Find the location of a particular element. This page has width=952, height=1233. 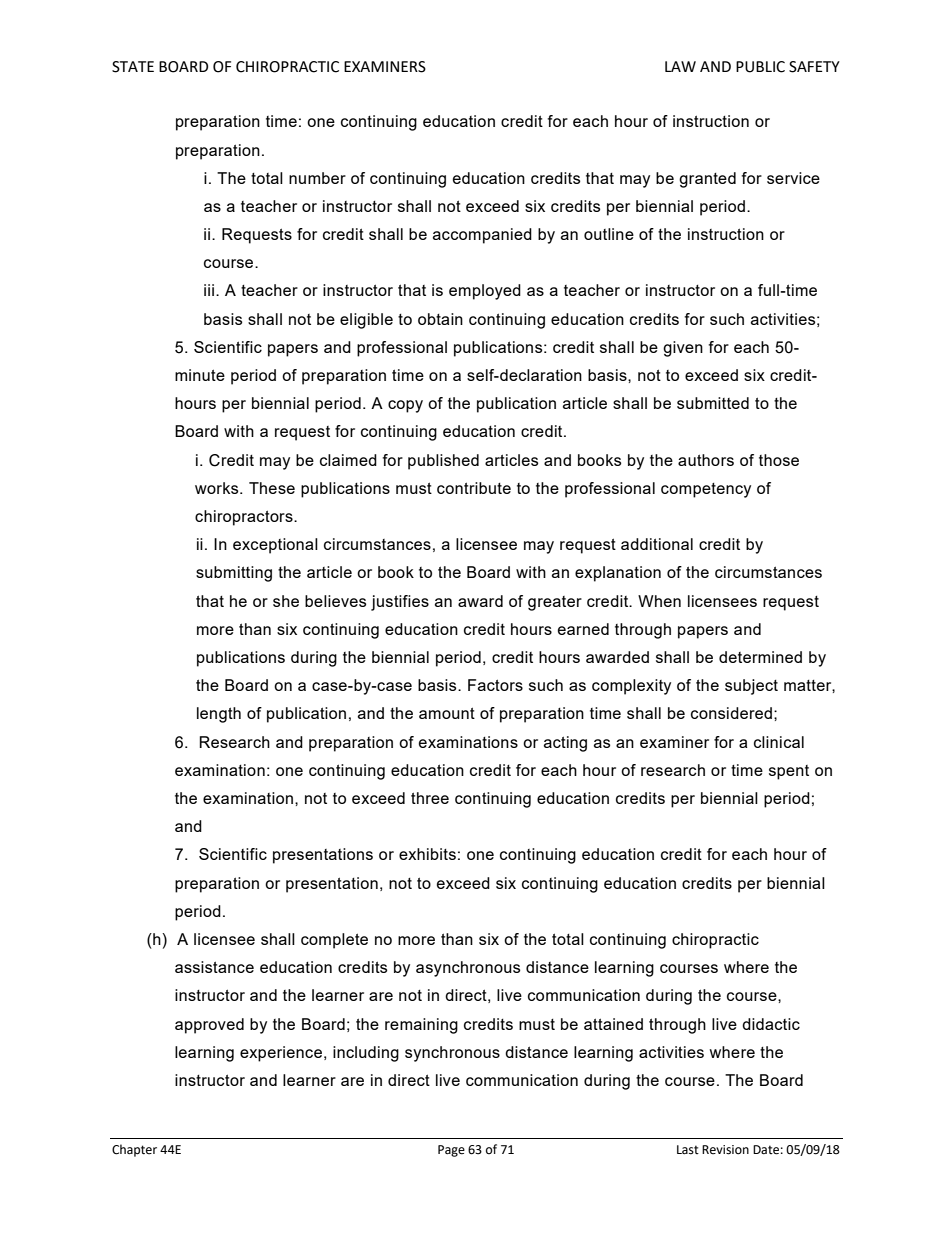

accompanied is located at coordinates (482, 236).
